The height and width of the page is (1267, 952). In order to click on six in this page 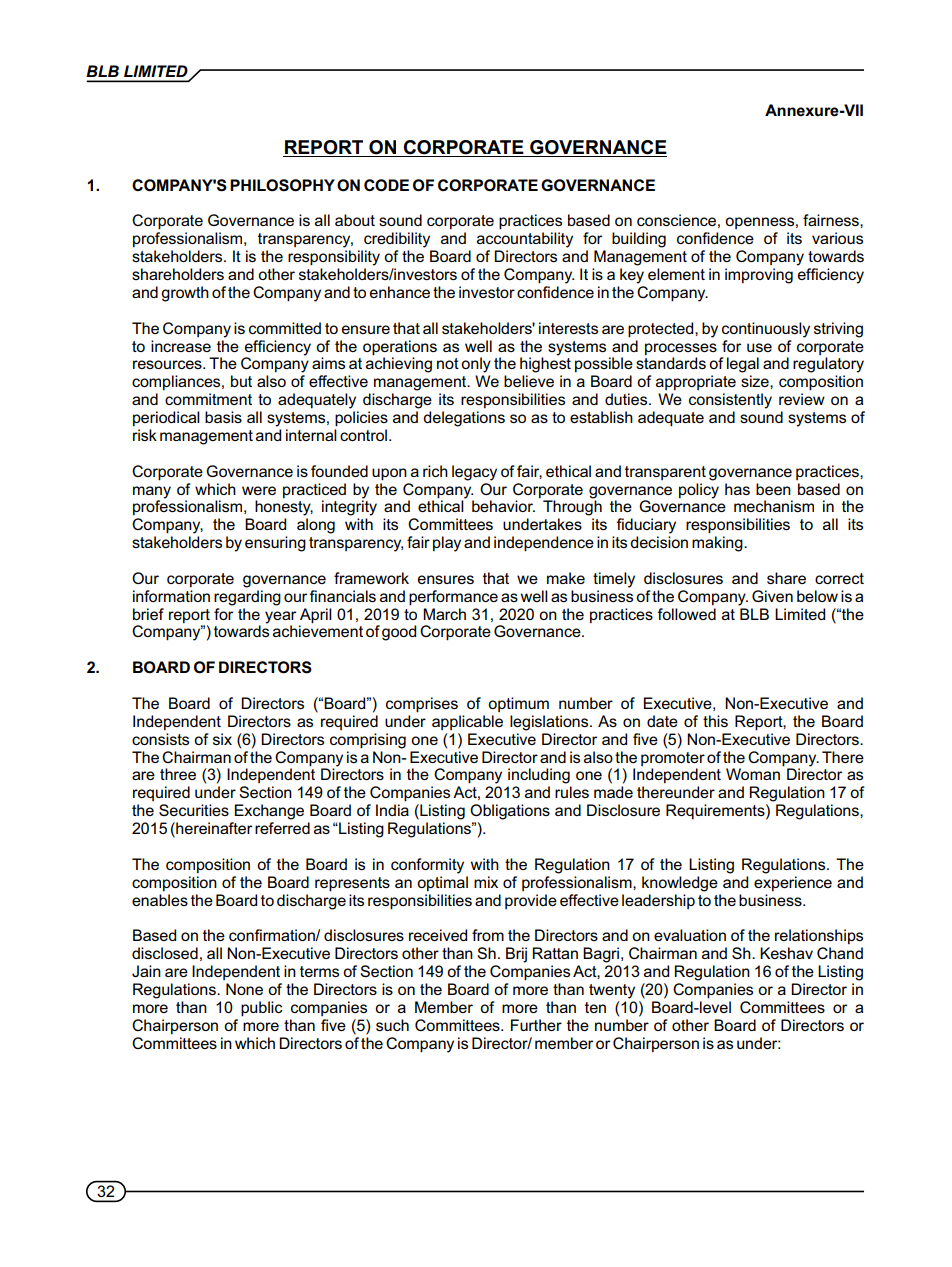, I will do `click(222, 739)`.
